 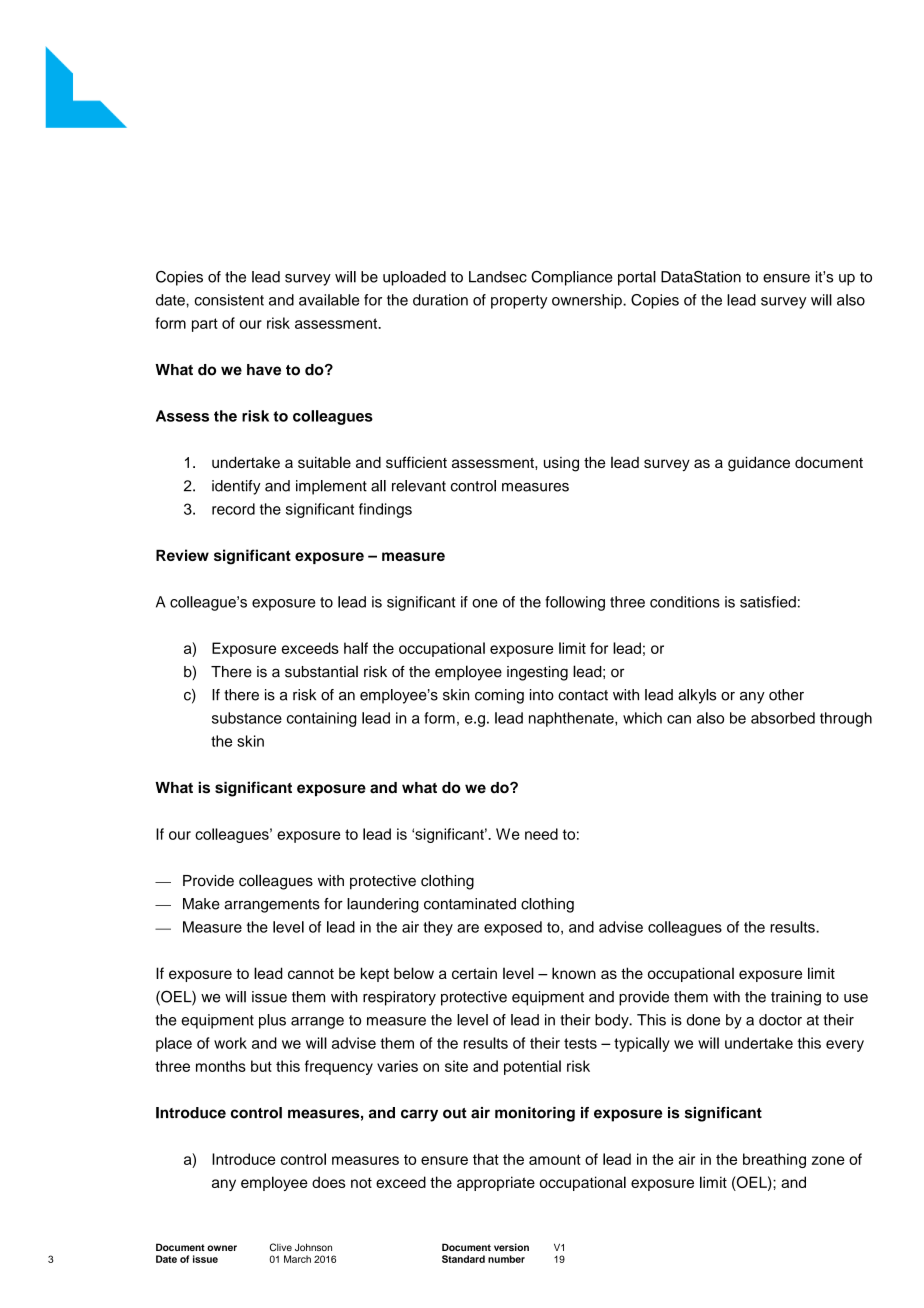 I want to click on other, so click(x=786, y=695).
